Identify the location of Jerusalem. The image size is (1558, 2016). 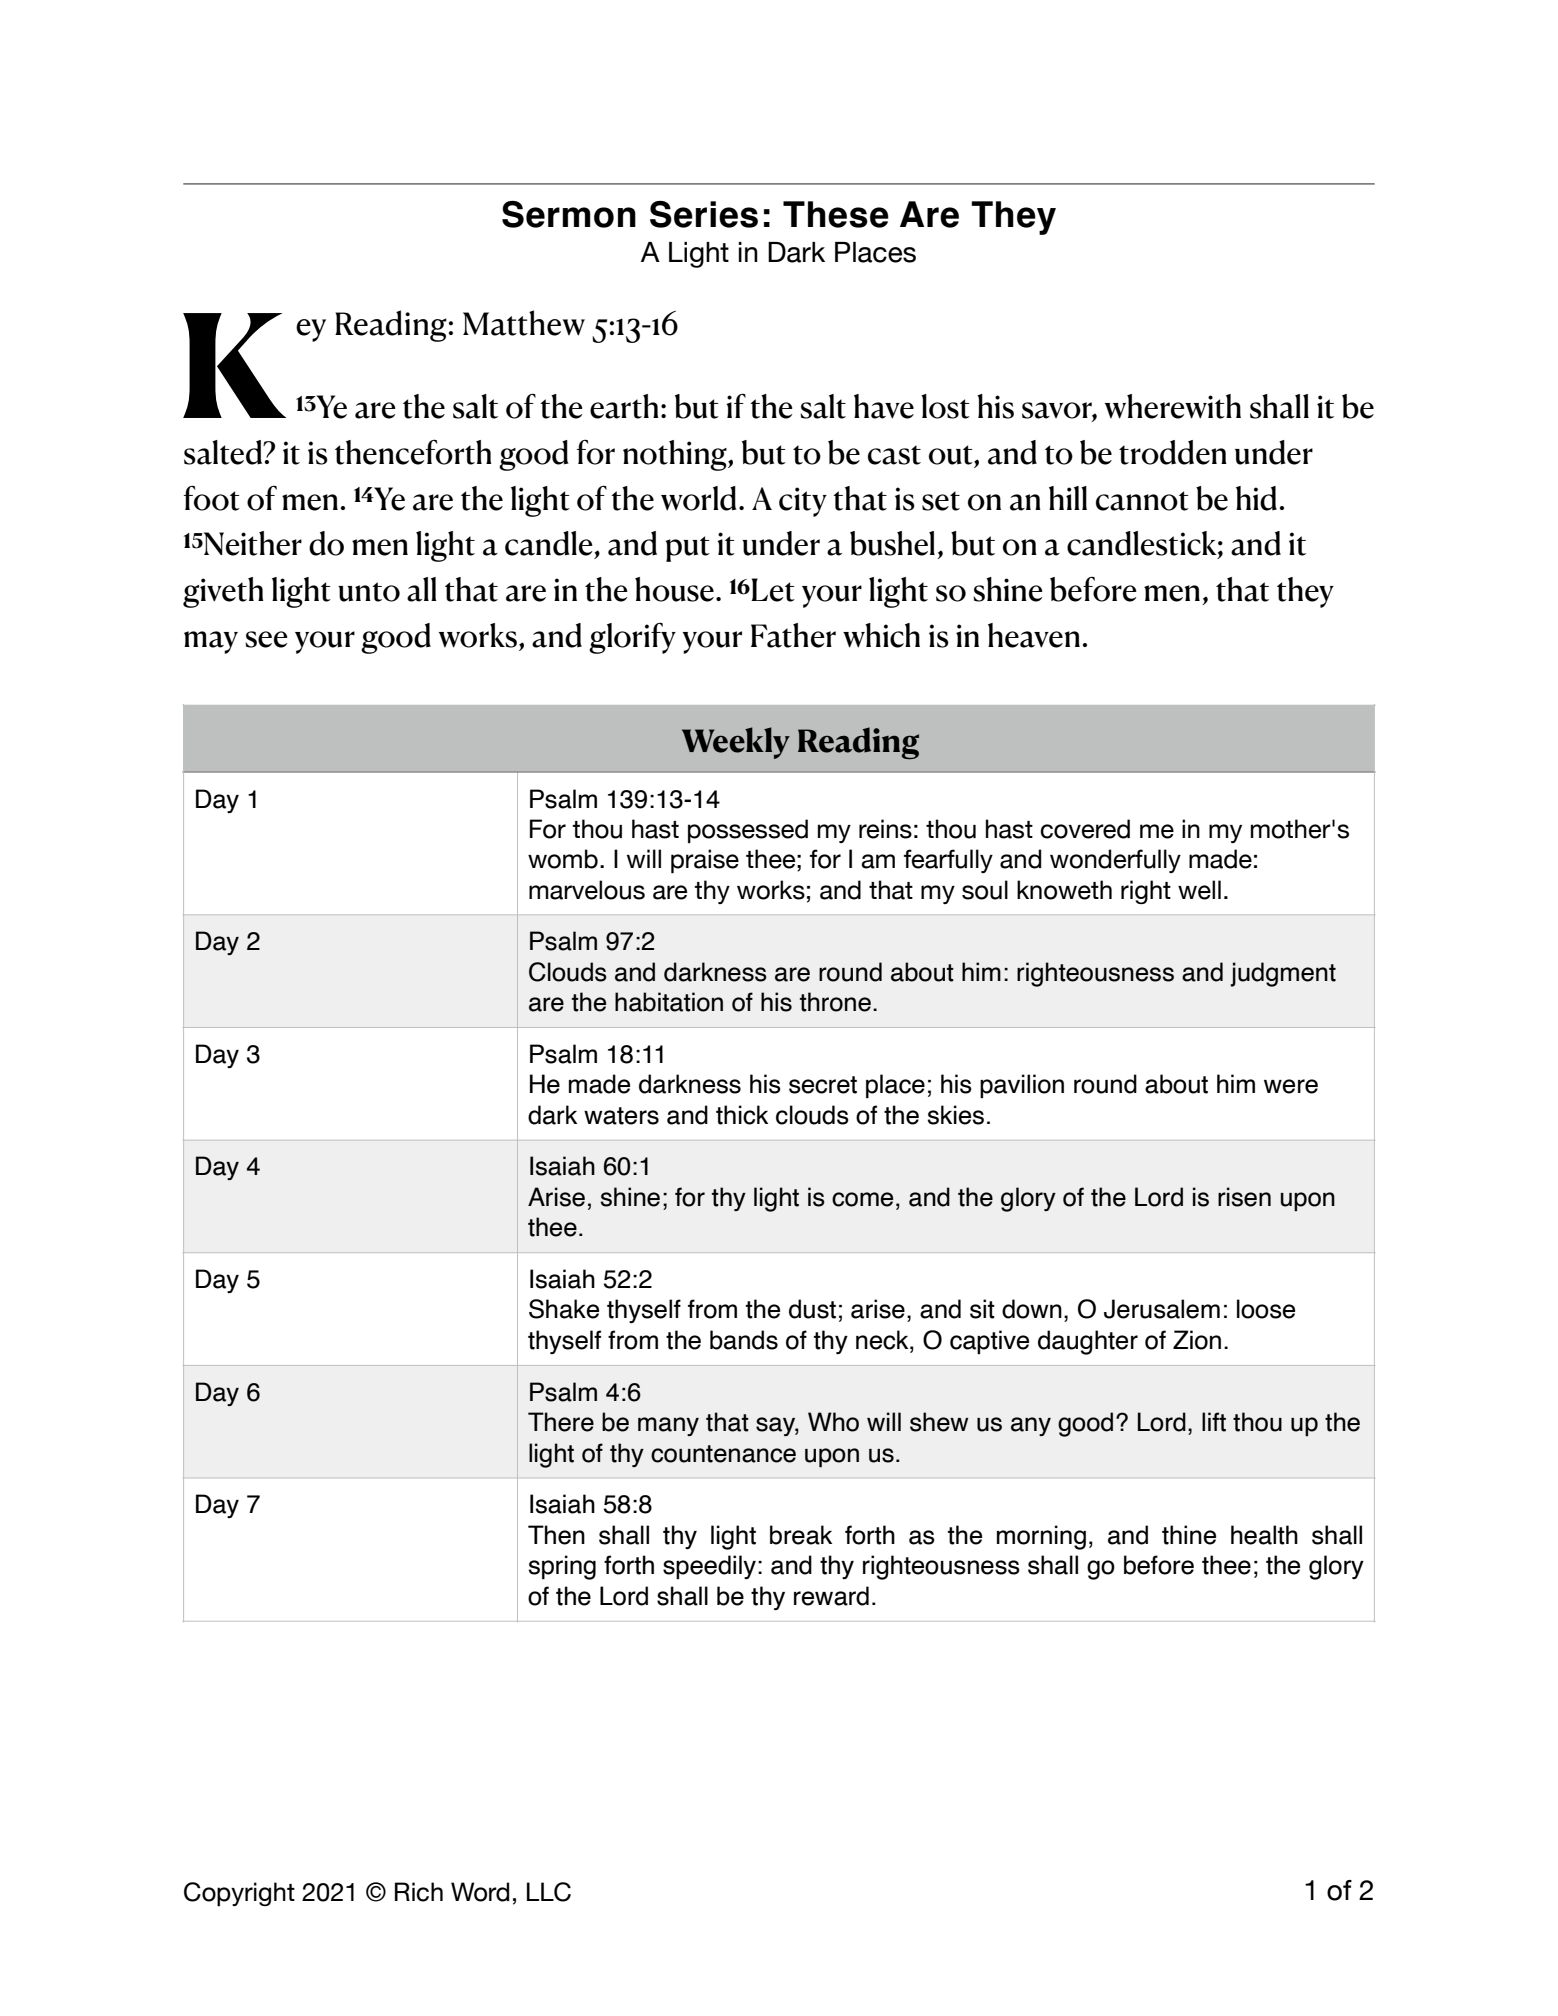
(1162, 1309).
